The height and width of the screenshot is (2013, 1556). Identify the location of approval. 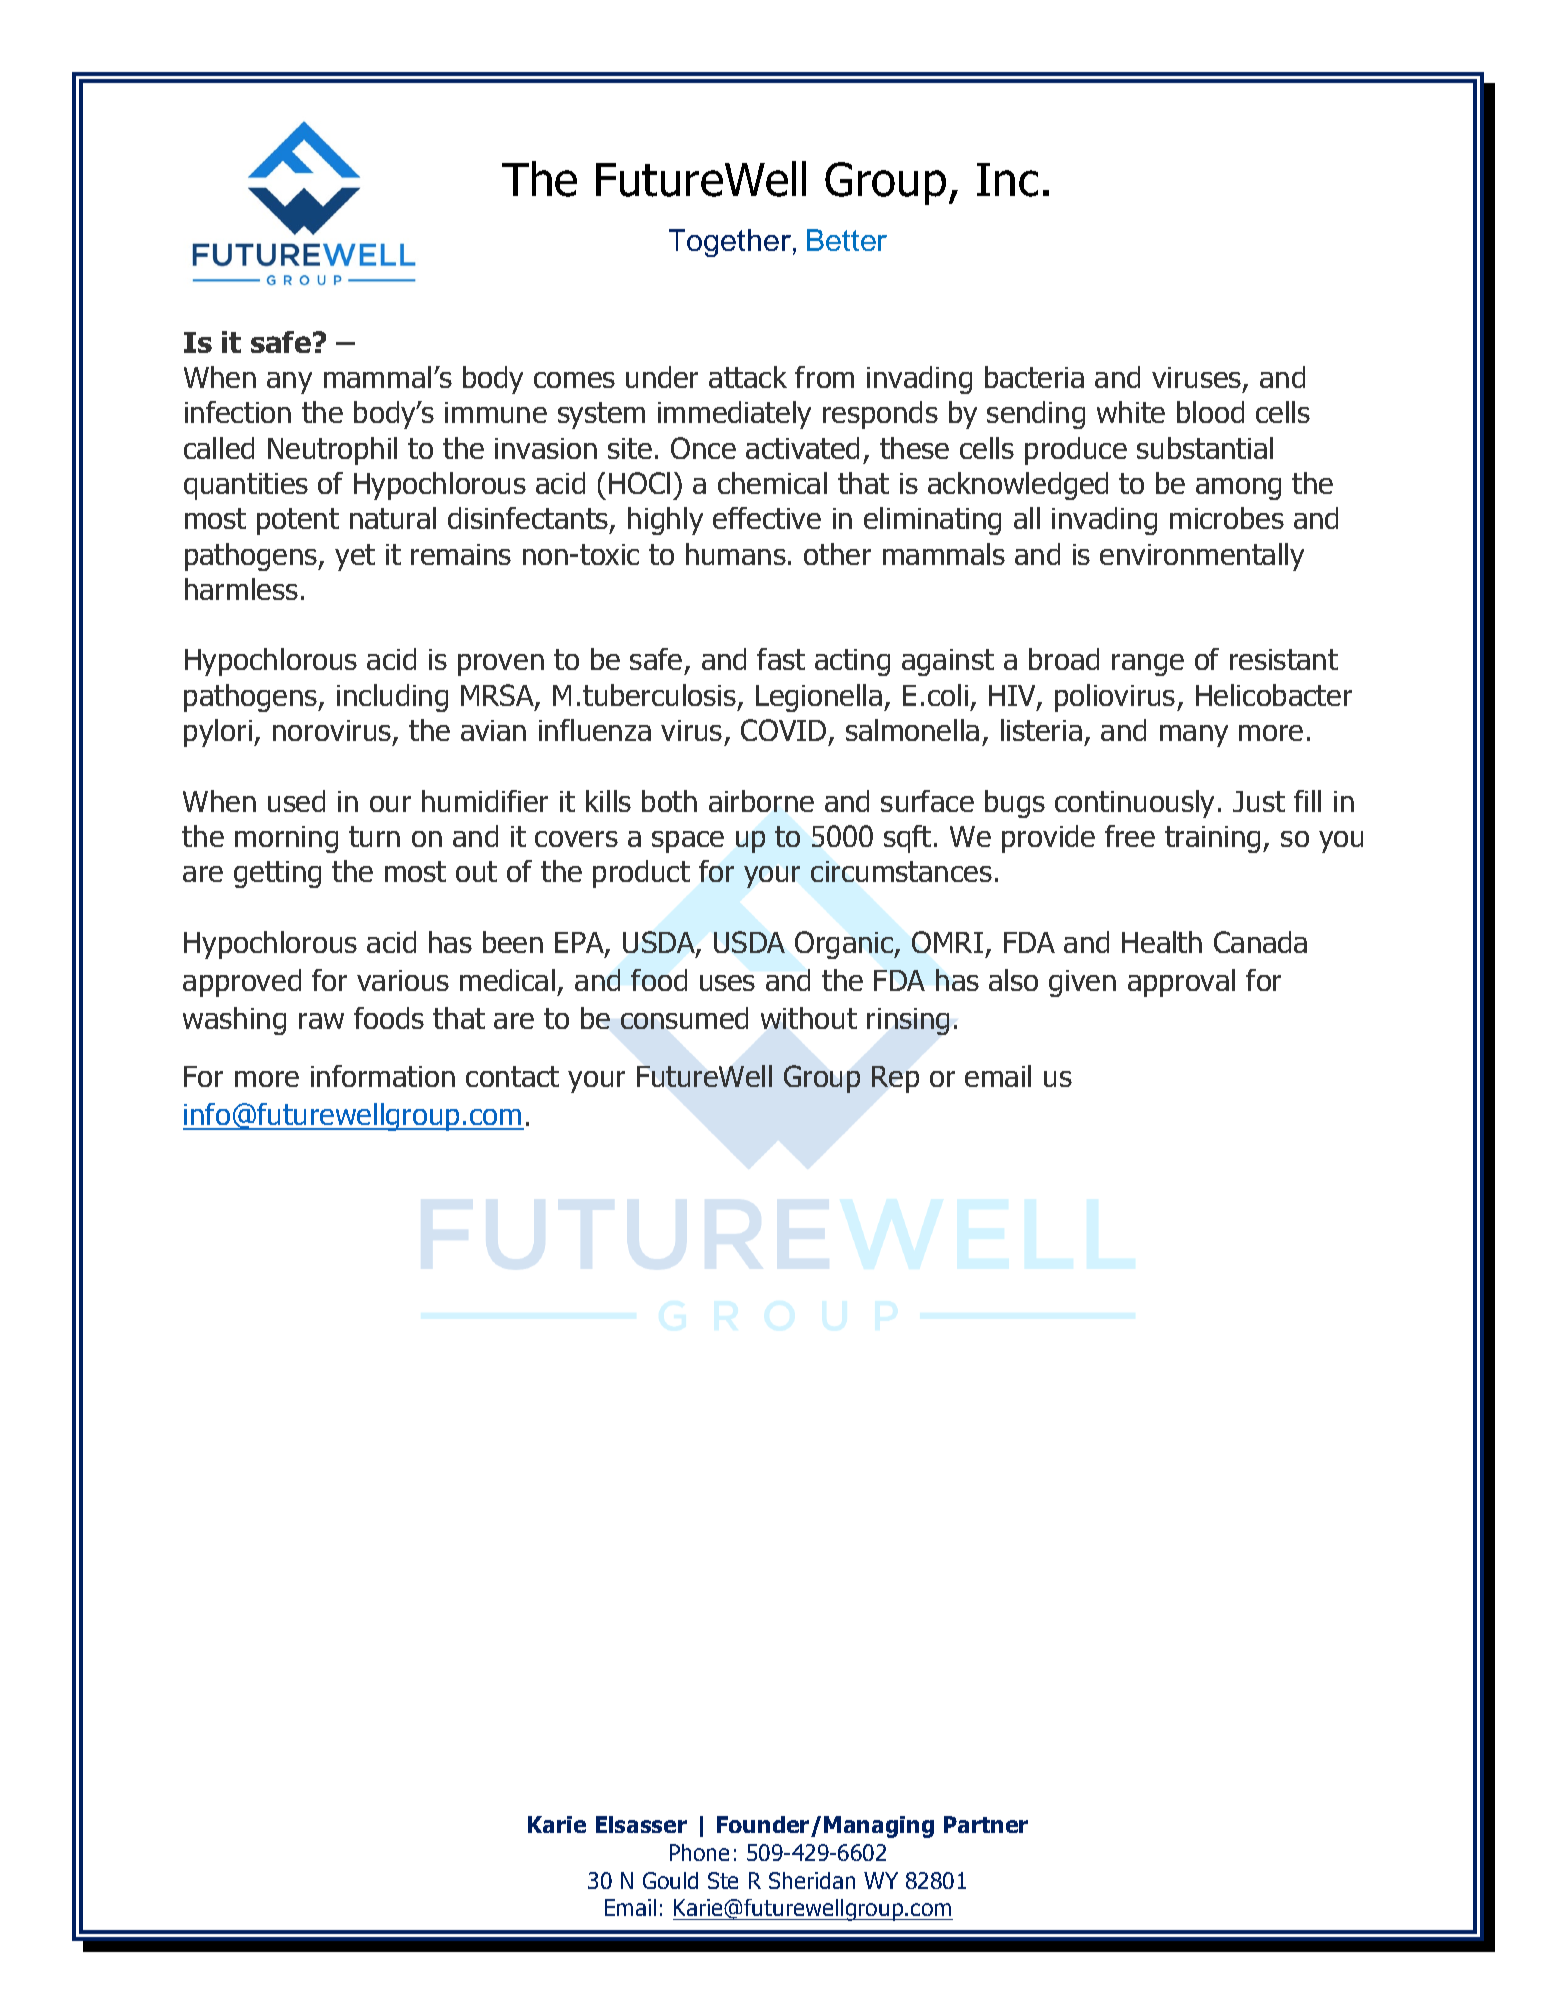
(1181, 983).
